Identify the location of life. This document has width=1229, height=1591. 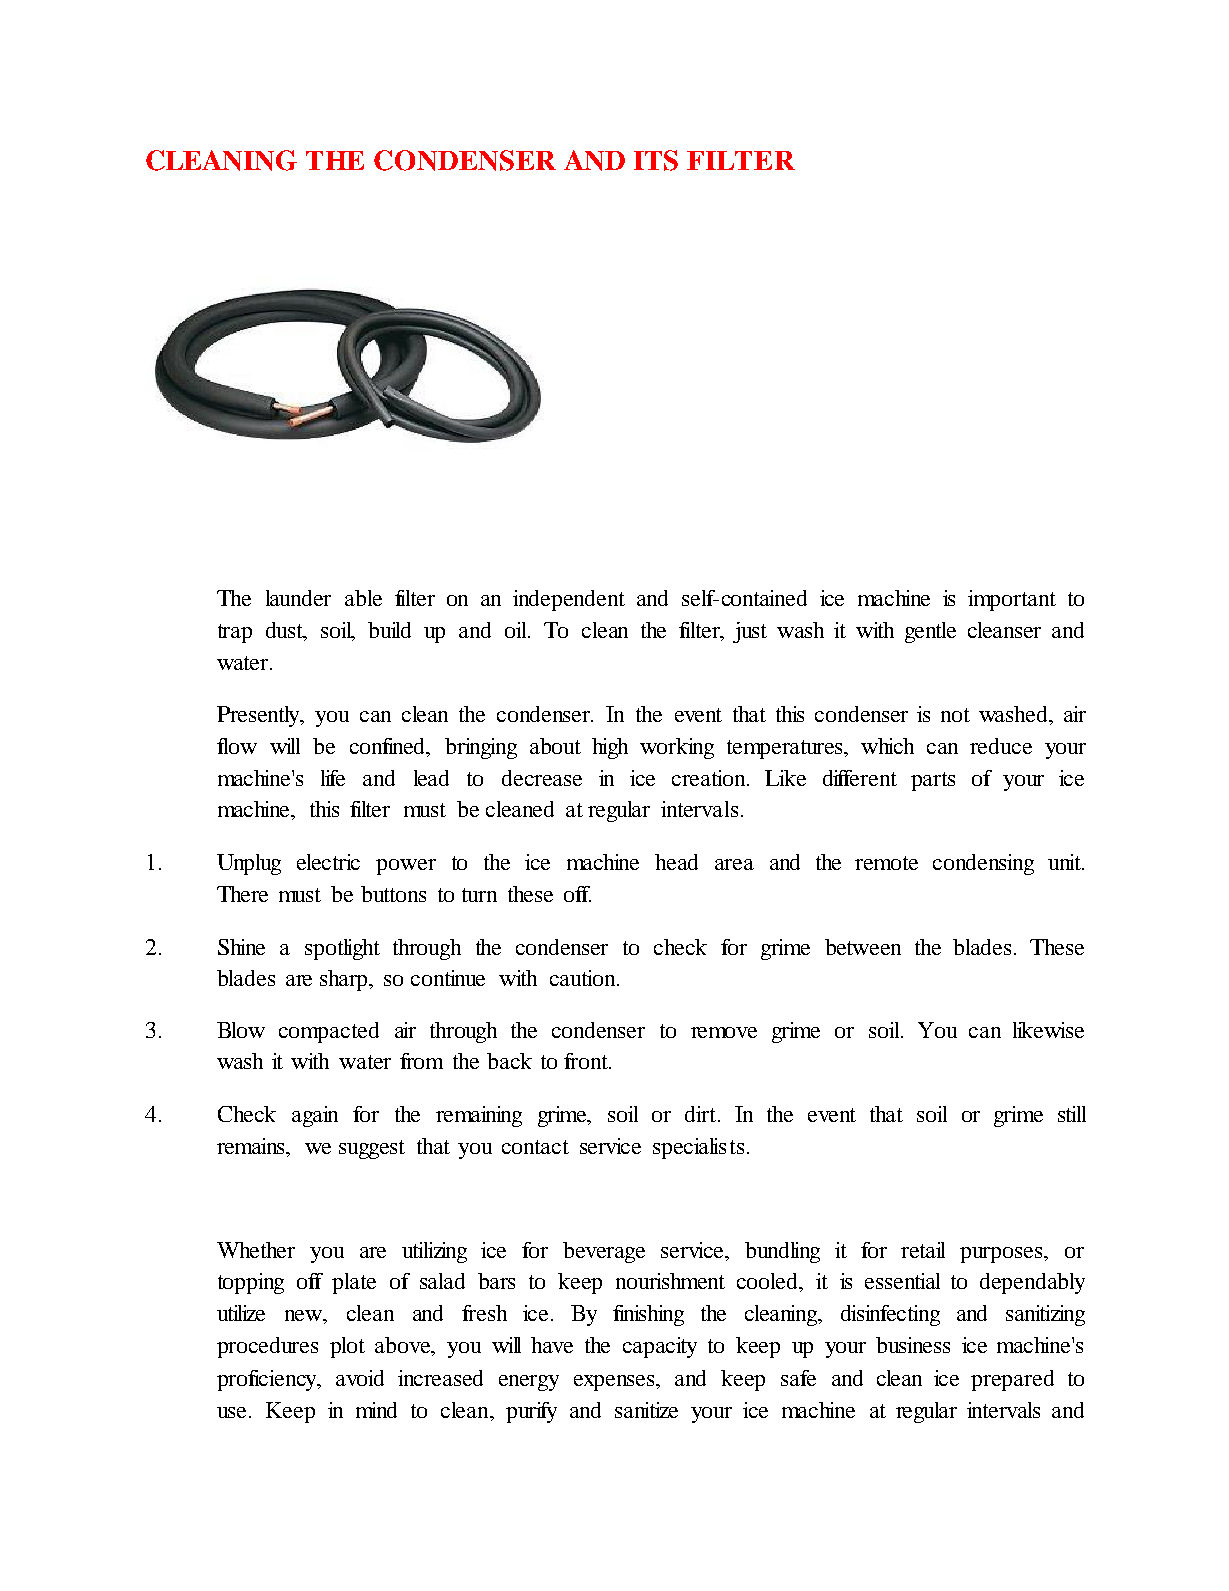
(333, 778).
